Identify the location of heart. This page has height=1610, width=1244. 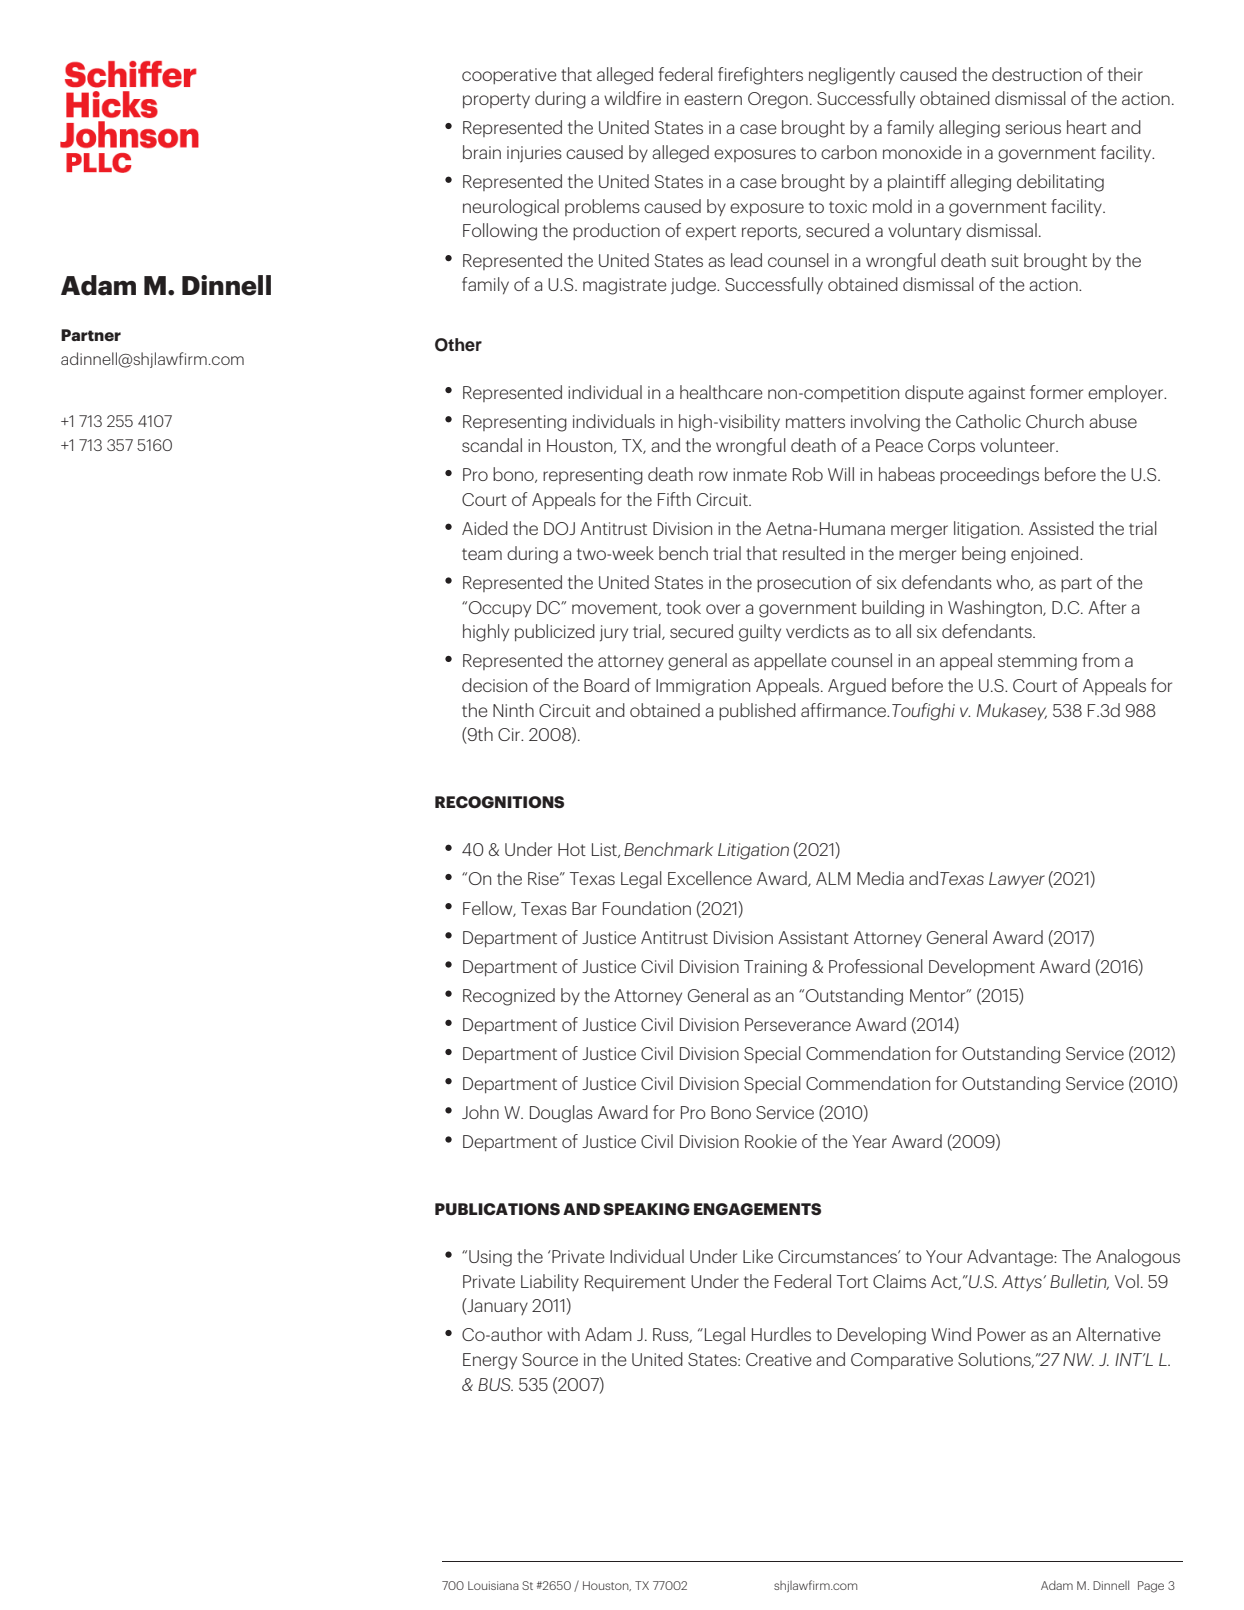
(1087, 127).
